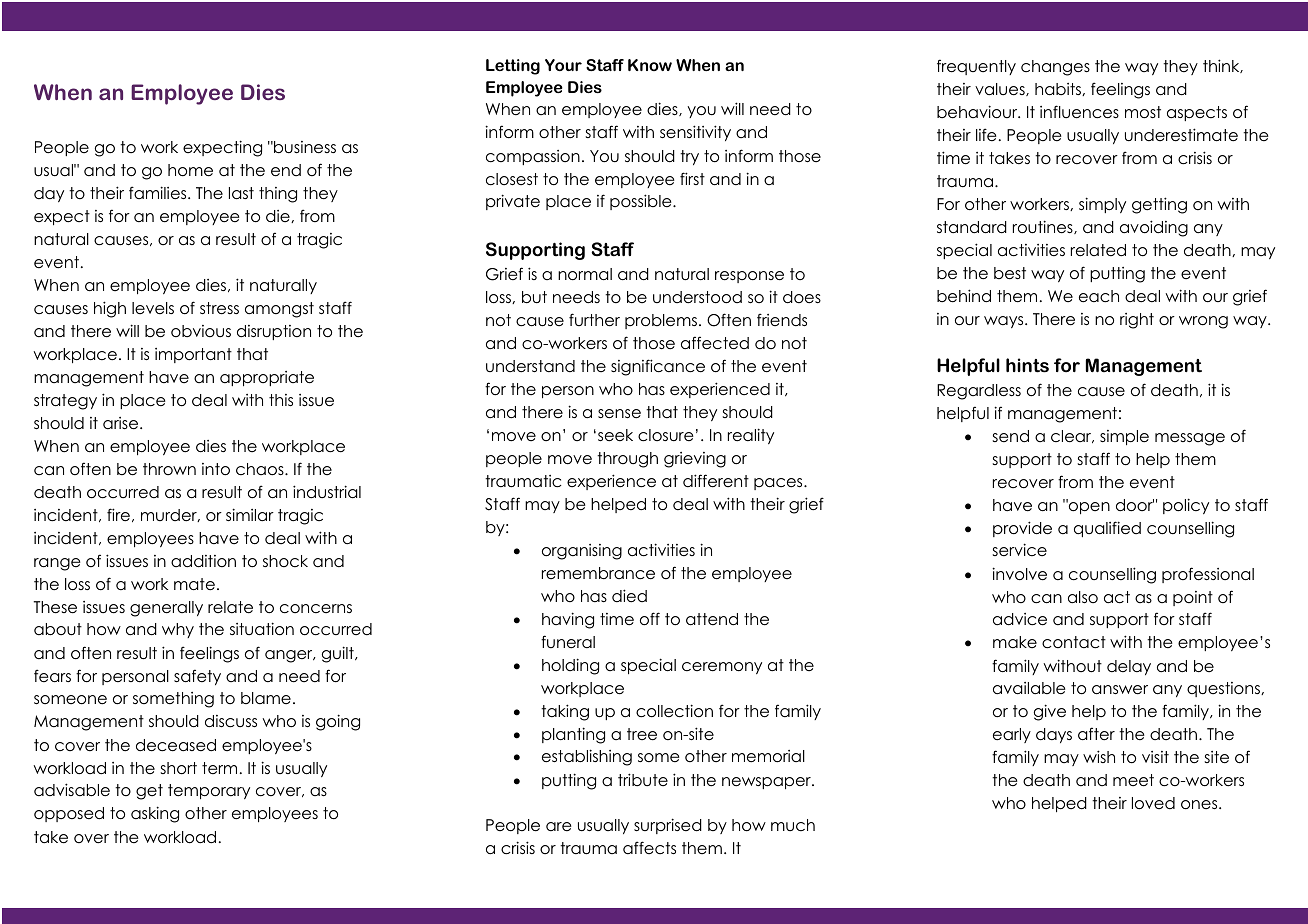 This screenshot has height=924, width=1308. I want to click on habits, so click(1059, 89).
